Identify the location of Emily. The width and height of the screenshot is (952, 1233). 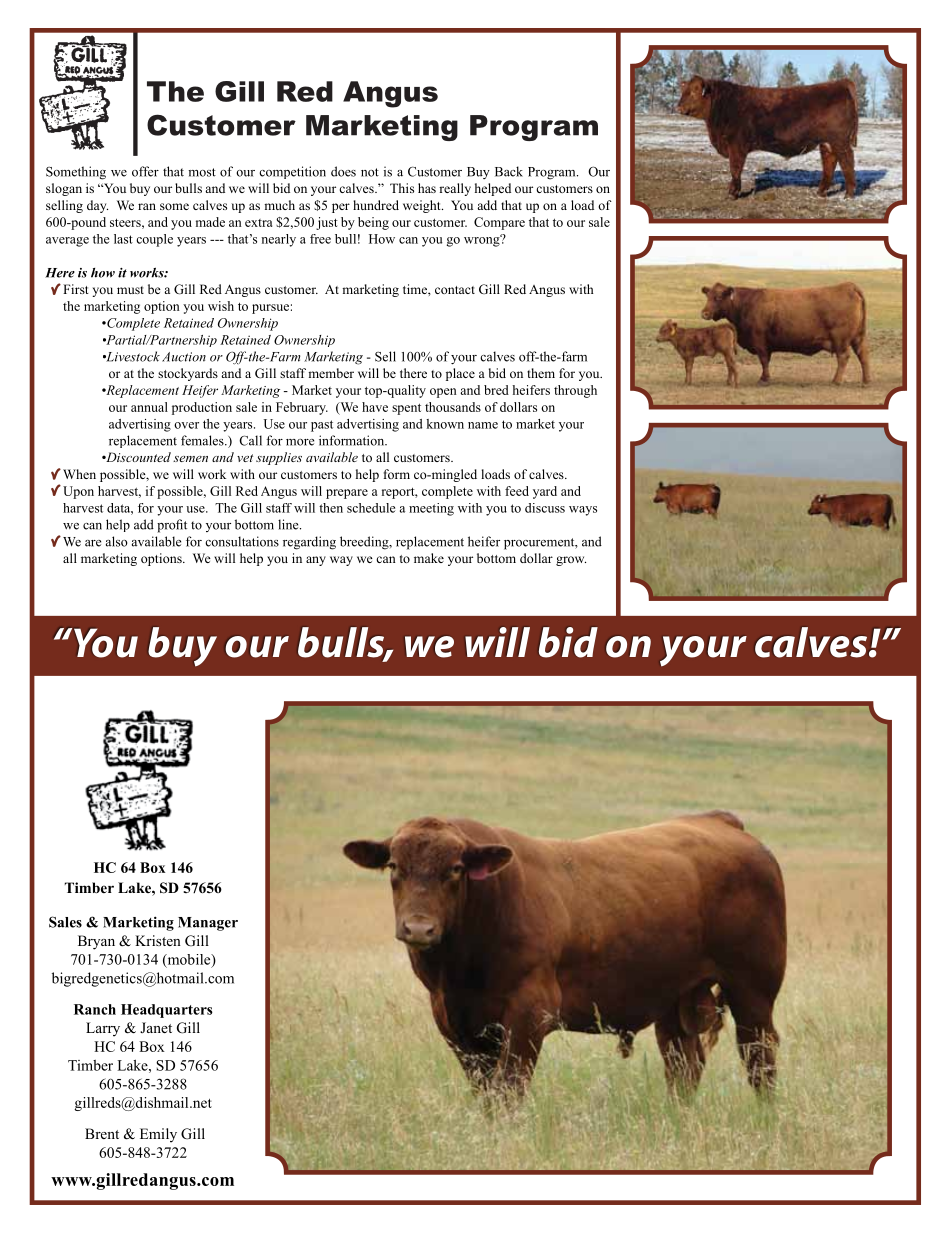
(158, 1135).
